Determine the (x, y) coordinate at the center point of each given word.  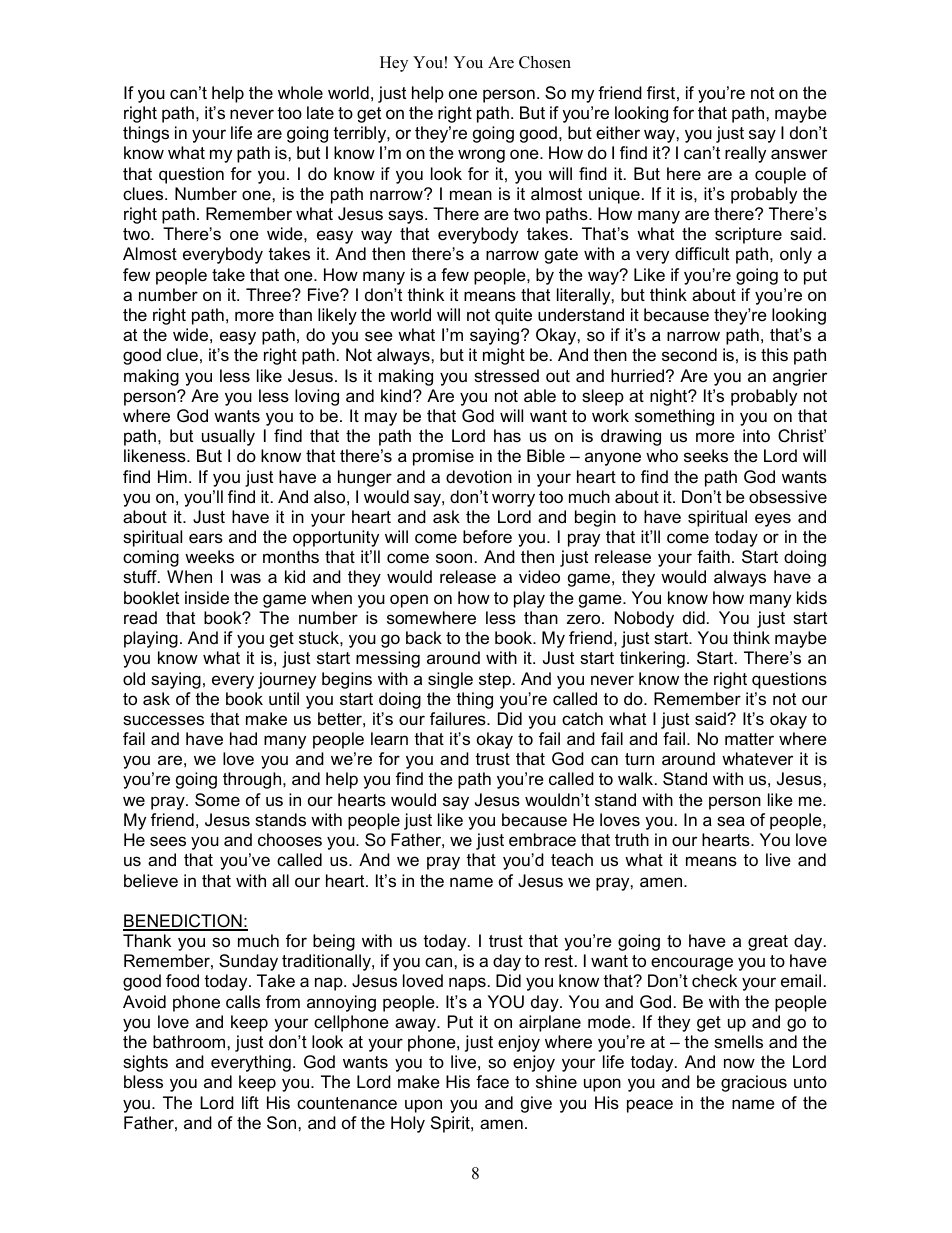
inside (207, 597)
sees (168, 841)
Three (269, 295)
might (504, 356)
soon (454, 558)
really (745, 154)
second (689, 354)
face (492, 1082)
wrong (481, 156)
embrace (542, 840)
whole (300, 93)
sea (731, 821)
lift (250, 1102)
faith (713, 556)
